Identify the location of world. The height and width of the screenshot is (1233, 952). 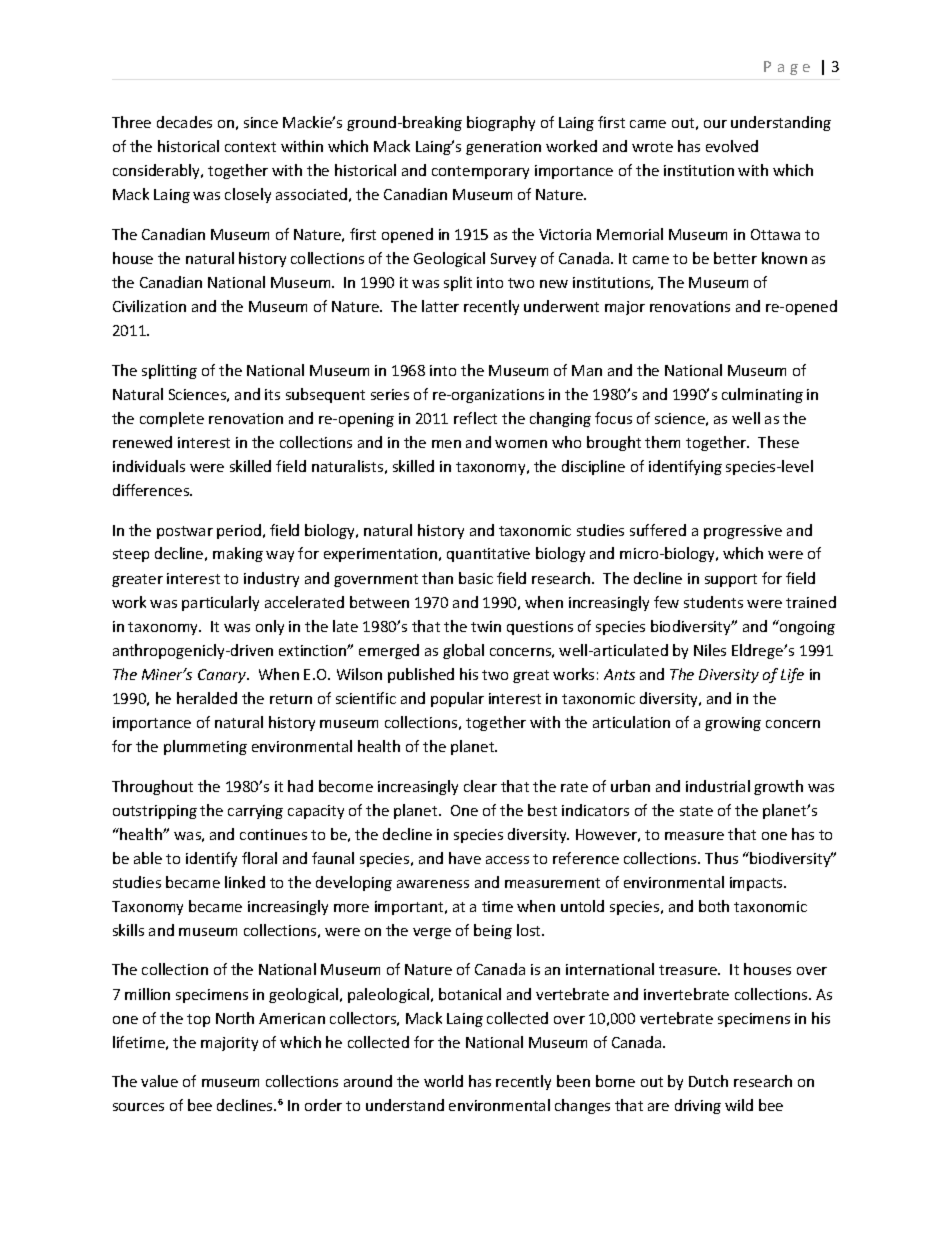
(443, 1081).
